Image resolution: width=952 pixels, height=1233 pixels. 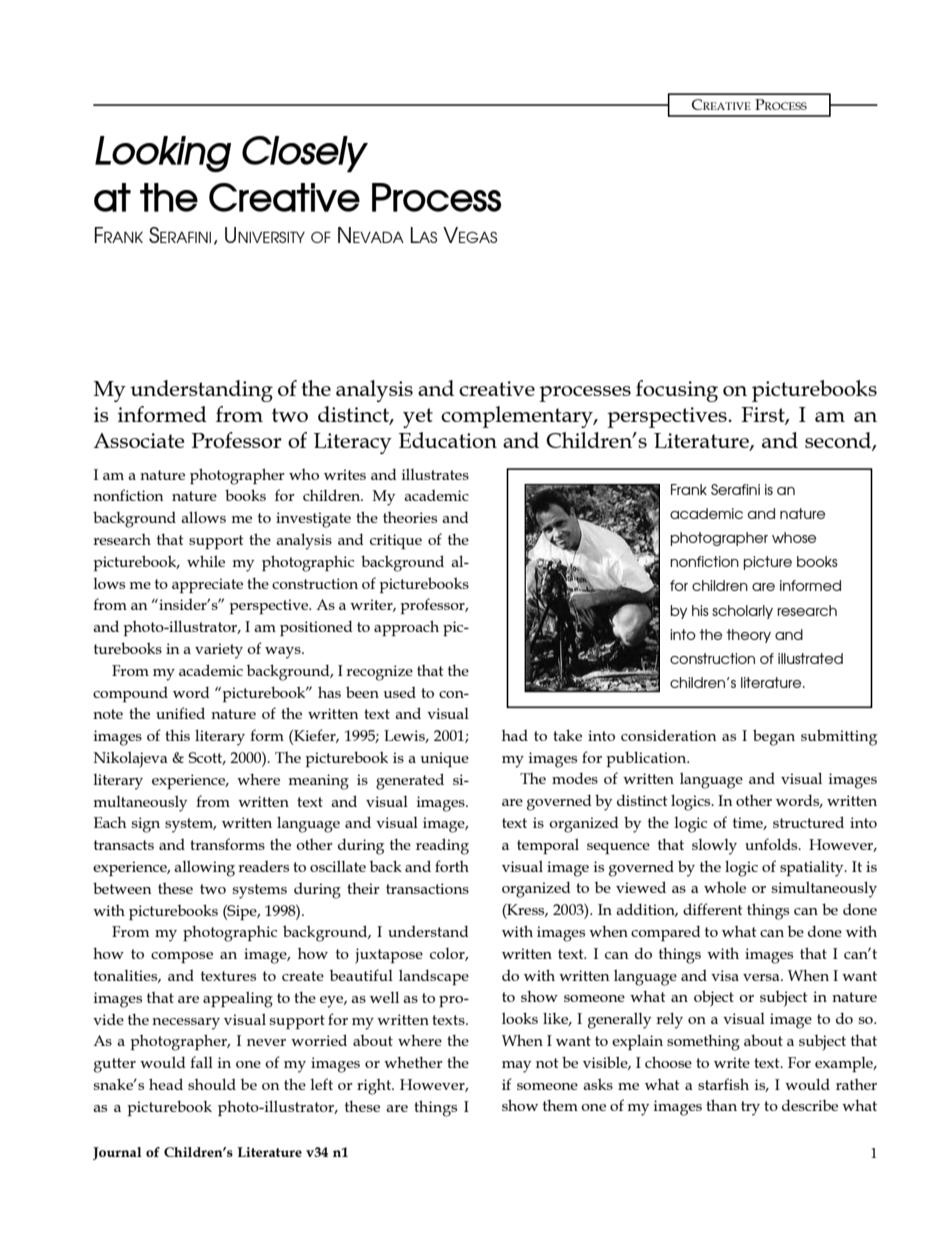 What do you see at coordinates (139, 440) in the screenshot?
I see `Associate` at bounding box center [139, 440].
